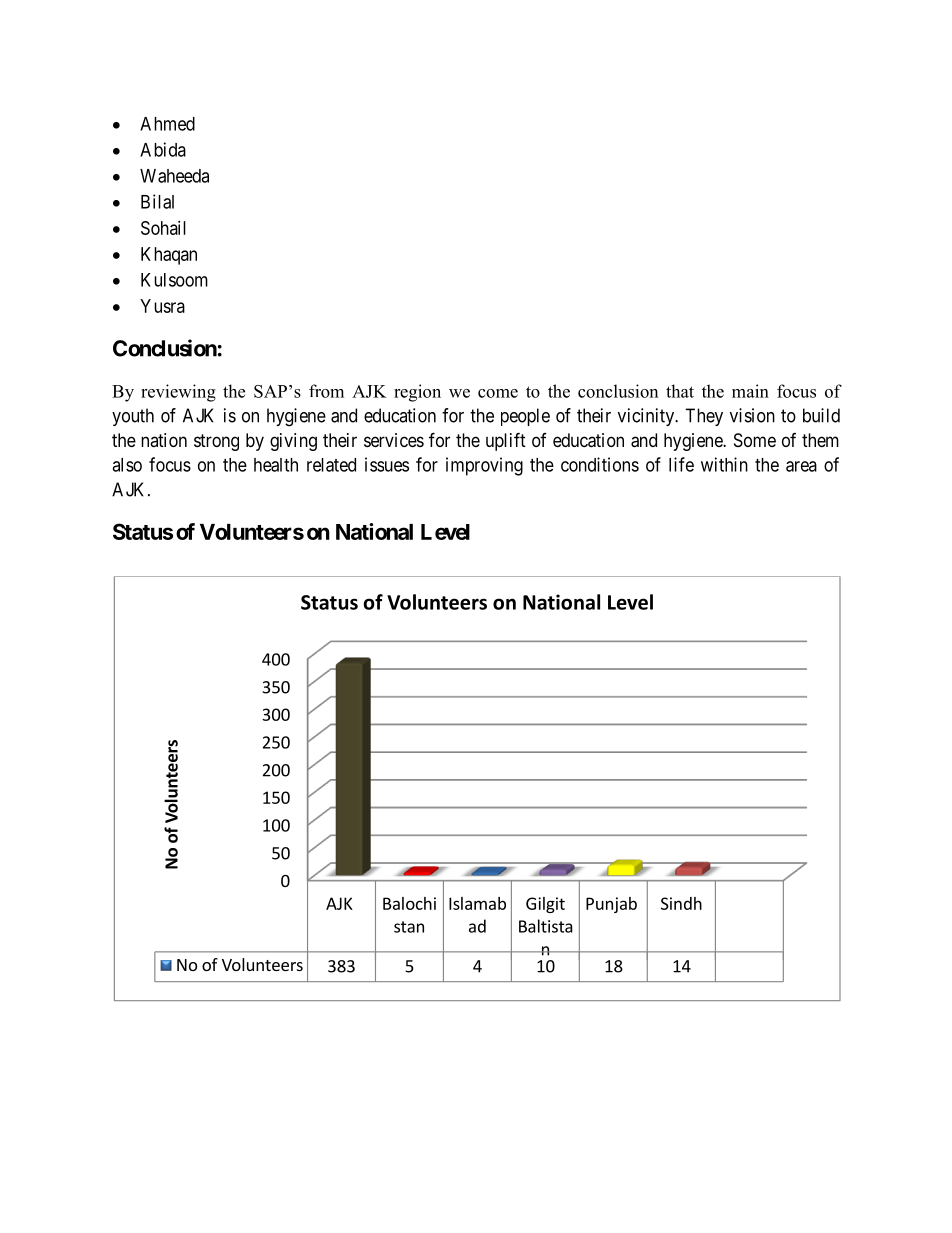 This page has height=1233, width=952. Describe the element at coordinates (750, 391) in the page. I see `main` at that location.
